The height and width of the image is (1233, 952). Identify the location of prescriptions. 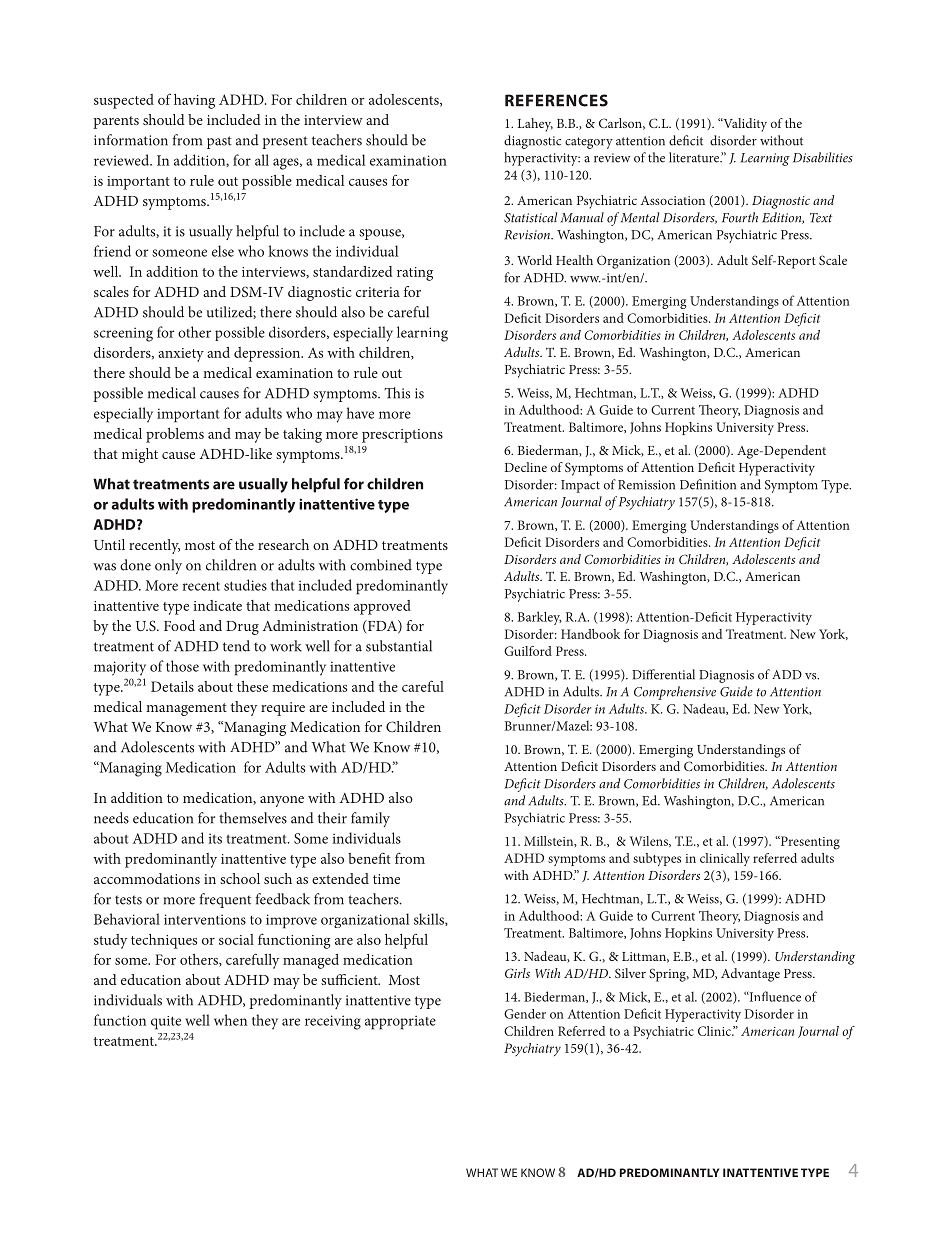
(402, 436).
